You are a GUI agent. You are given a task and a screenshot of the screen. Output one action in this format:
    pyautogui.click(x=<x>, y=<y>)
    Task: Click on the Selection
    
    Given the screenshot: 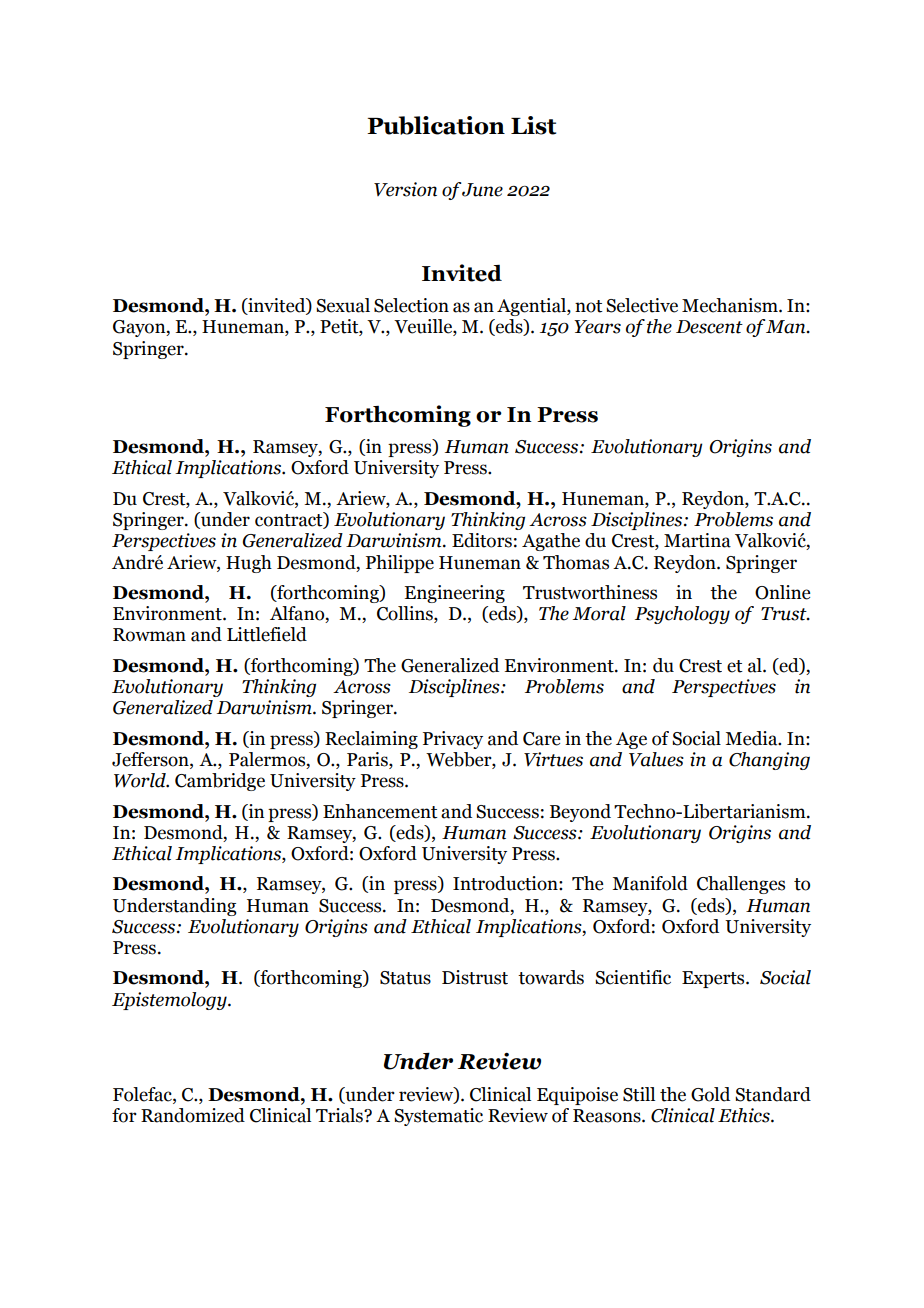 What is the action you would take?
    pyautogui.click(x=411, y=305)
